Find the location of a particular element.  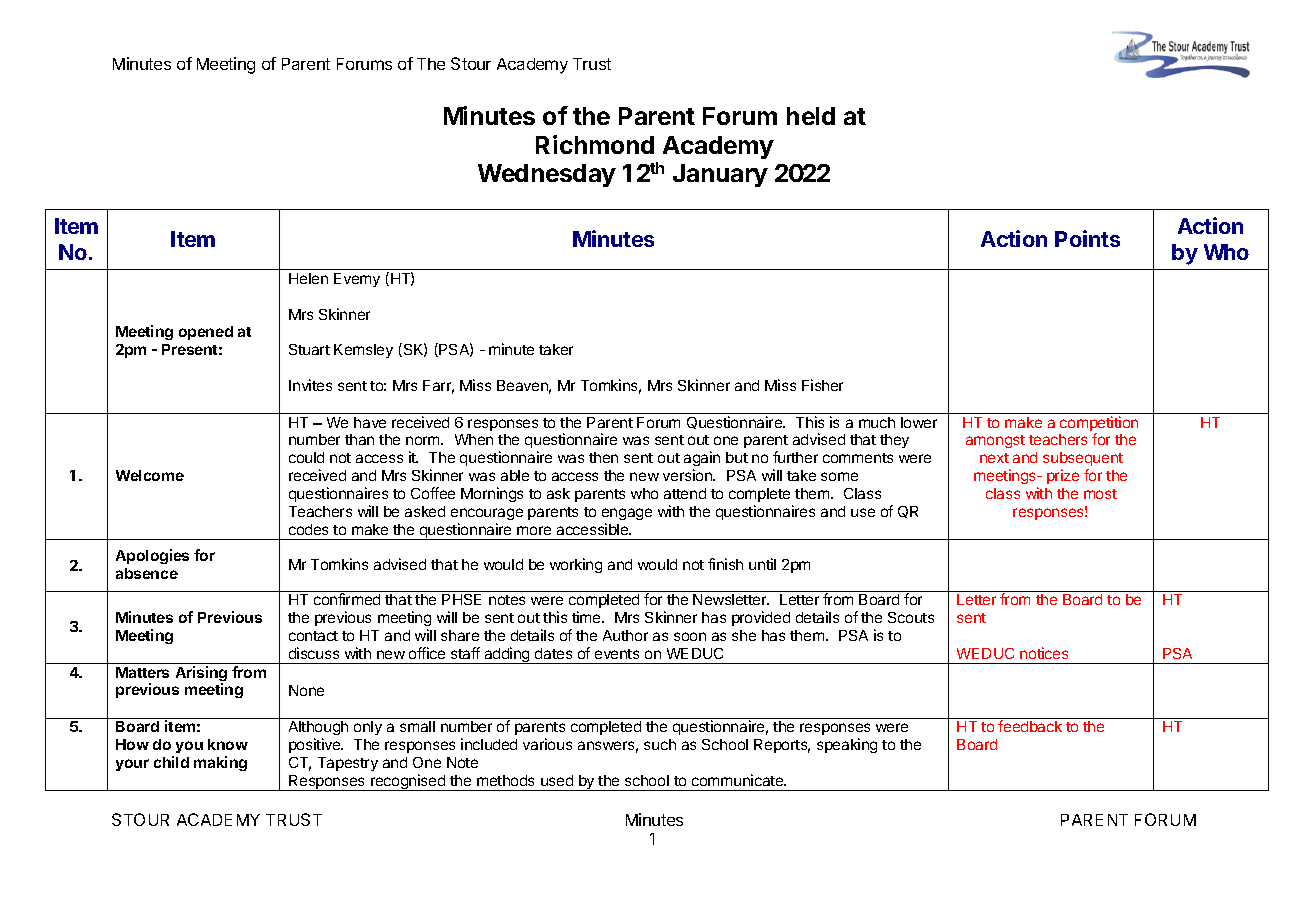

could is located at coordinates (306, 457).
